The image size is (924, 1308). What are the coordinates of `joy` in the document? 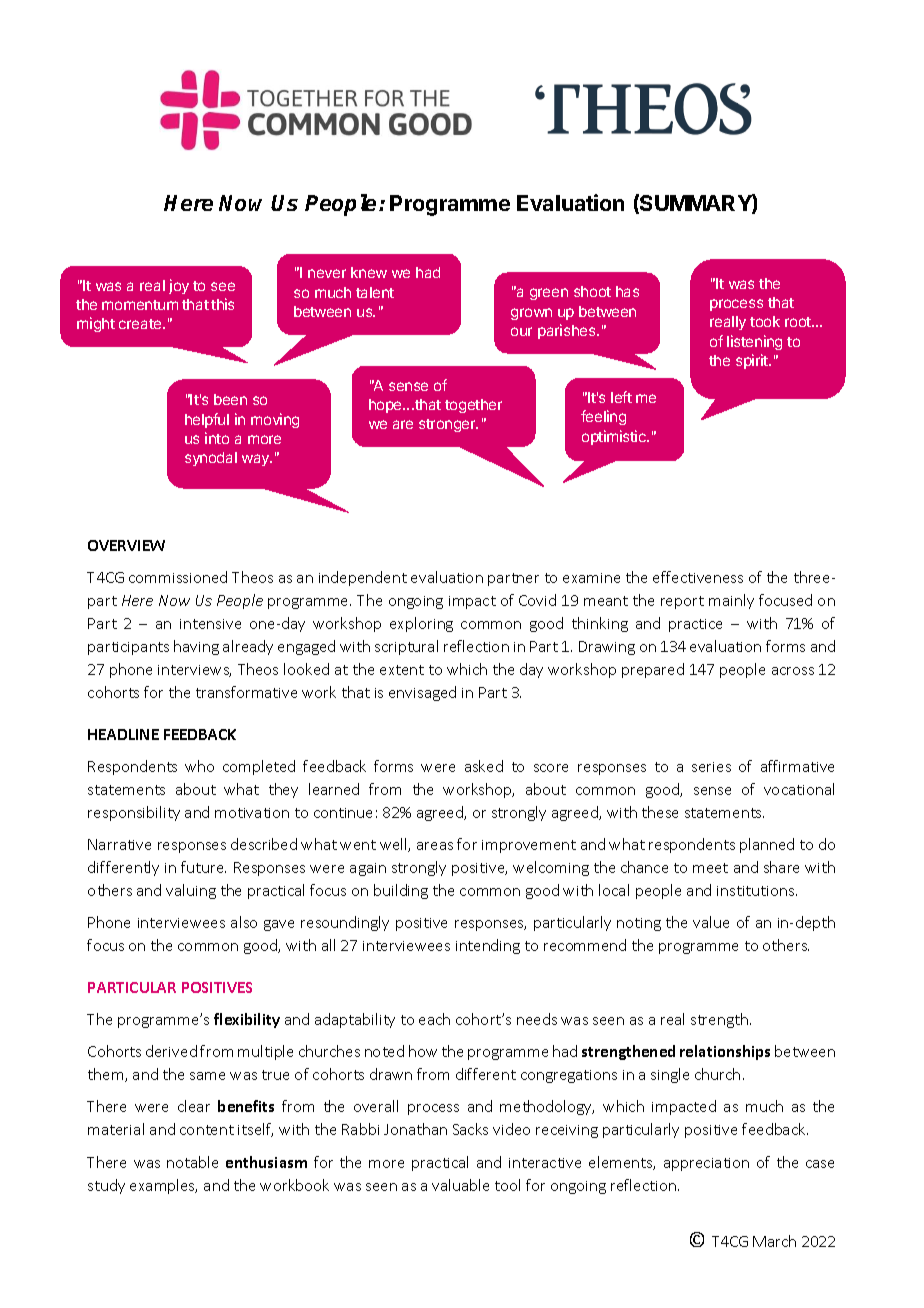 It's located at (179, 286).
